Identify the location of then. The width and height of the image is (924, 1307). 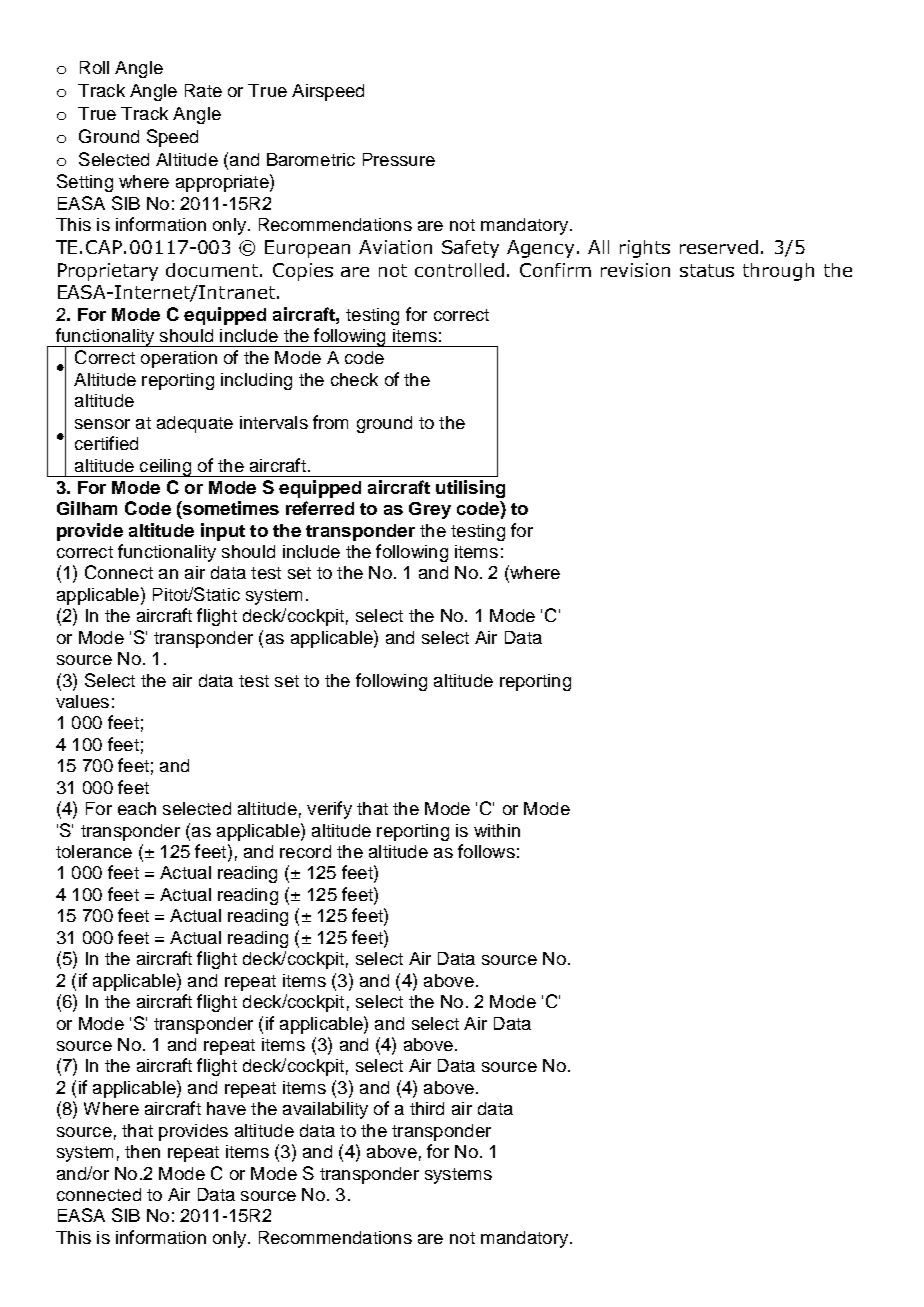
(142, 1151).
